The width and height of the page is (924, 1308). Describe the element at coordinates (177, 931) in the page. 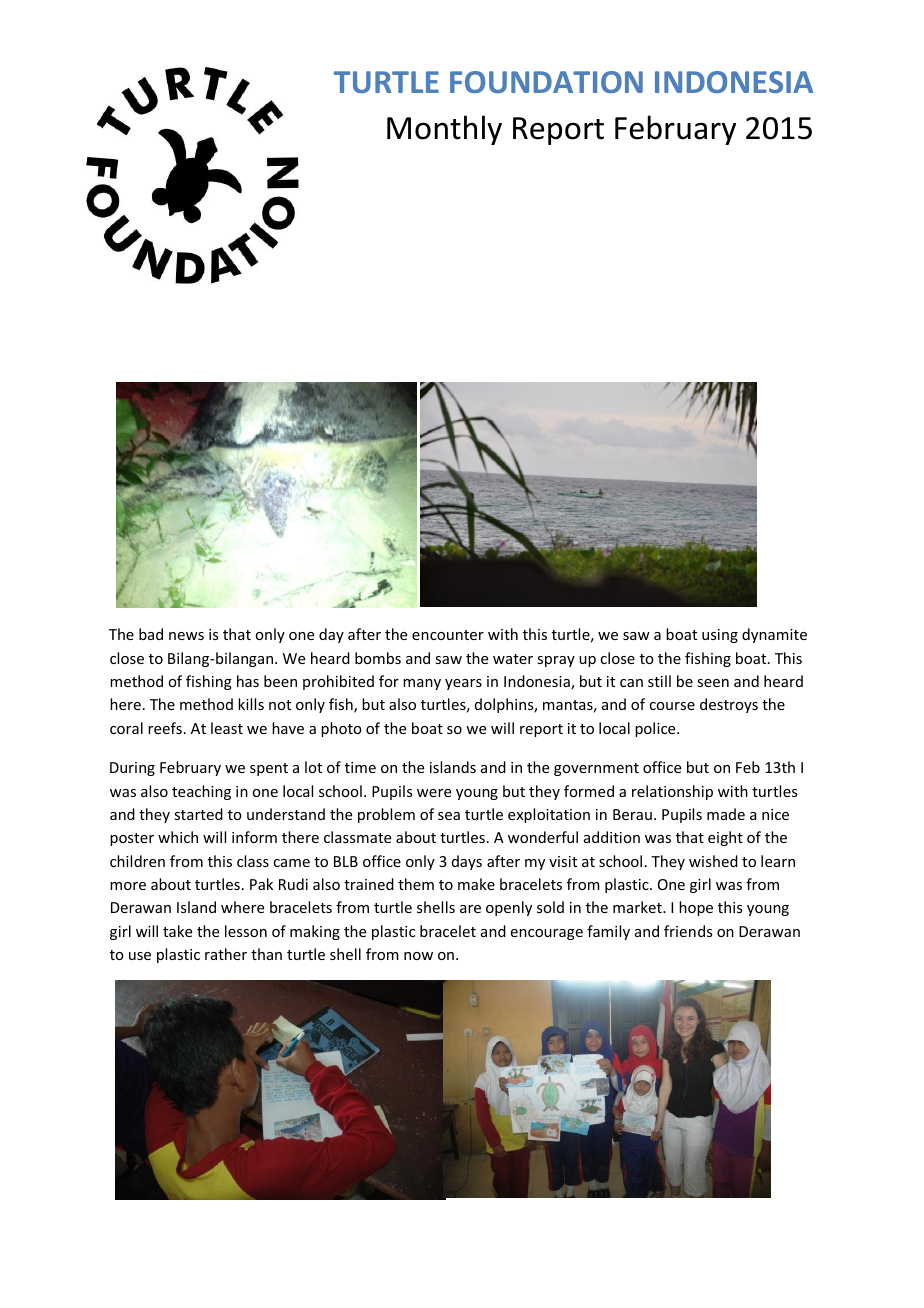

I see `take` at that location.
